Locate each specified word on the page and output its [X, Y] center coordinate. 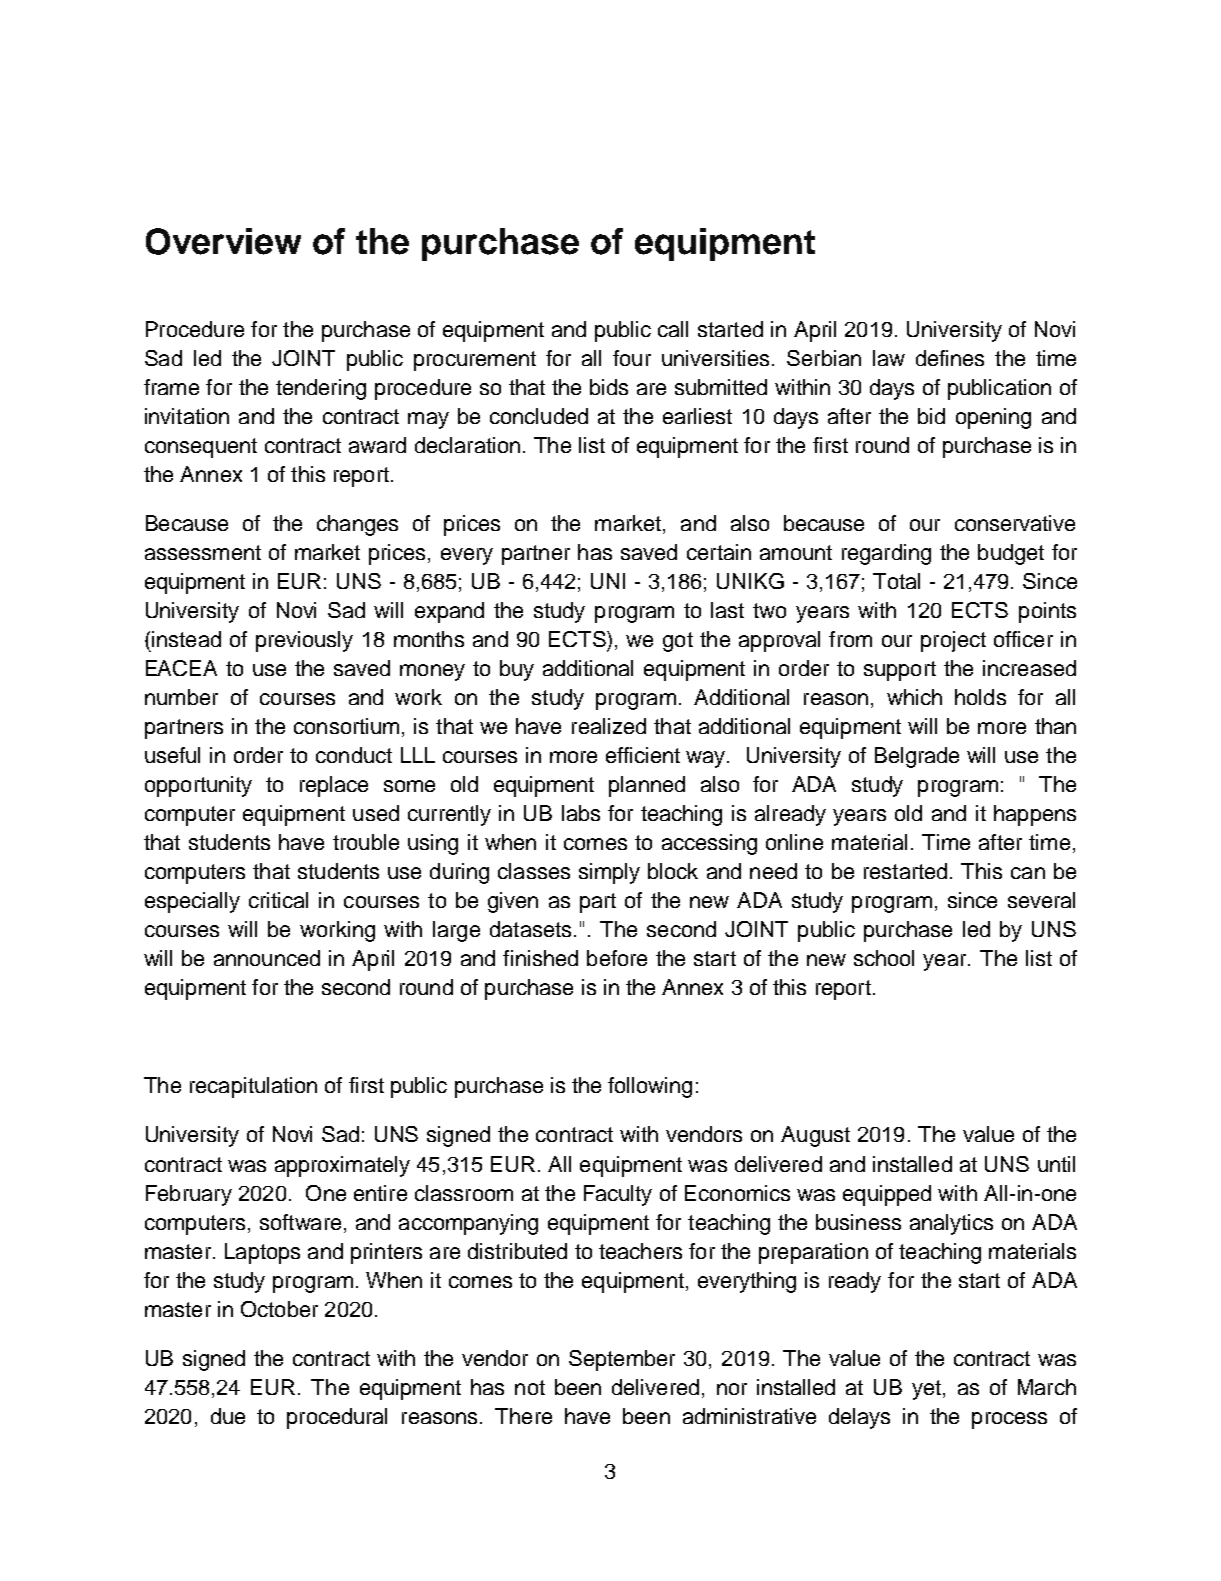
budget [1011, 554]
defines [950, 358]
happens [1035, 815]
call [673, 329]
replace [334, 786]
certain [719, 552]
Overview [223, 241]
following [650, 1087]
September [622, 1360]
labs [581, 813]
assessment [203, 552]
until [1056, 1164]
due [228, 1416]
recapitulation [253, 1087]
